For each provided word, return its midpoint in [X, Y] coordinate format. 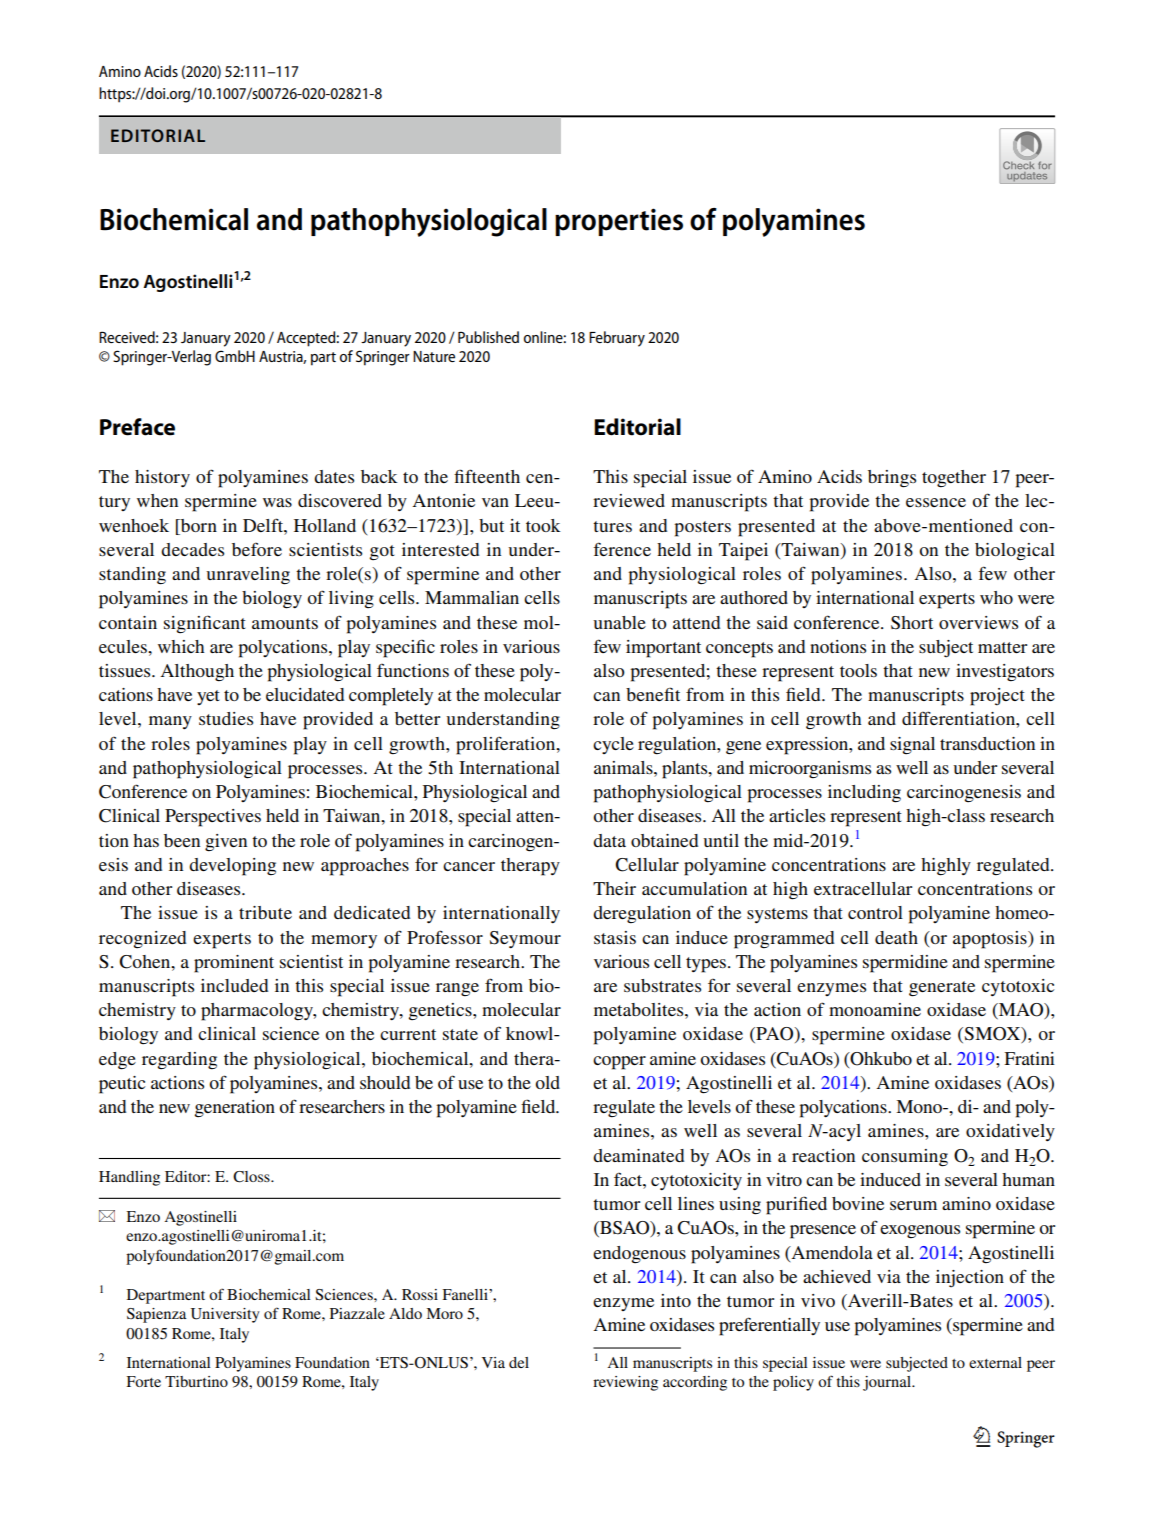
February [617, 339]
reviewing [625, 1383]
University [225, 1315]
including [864, 794]
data [609, 840]
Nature [434, 356]
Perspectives [213, 818]
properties [619, 222]
